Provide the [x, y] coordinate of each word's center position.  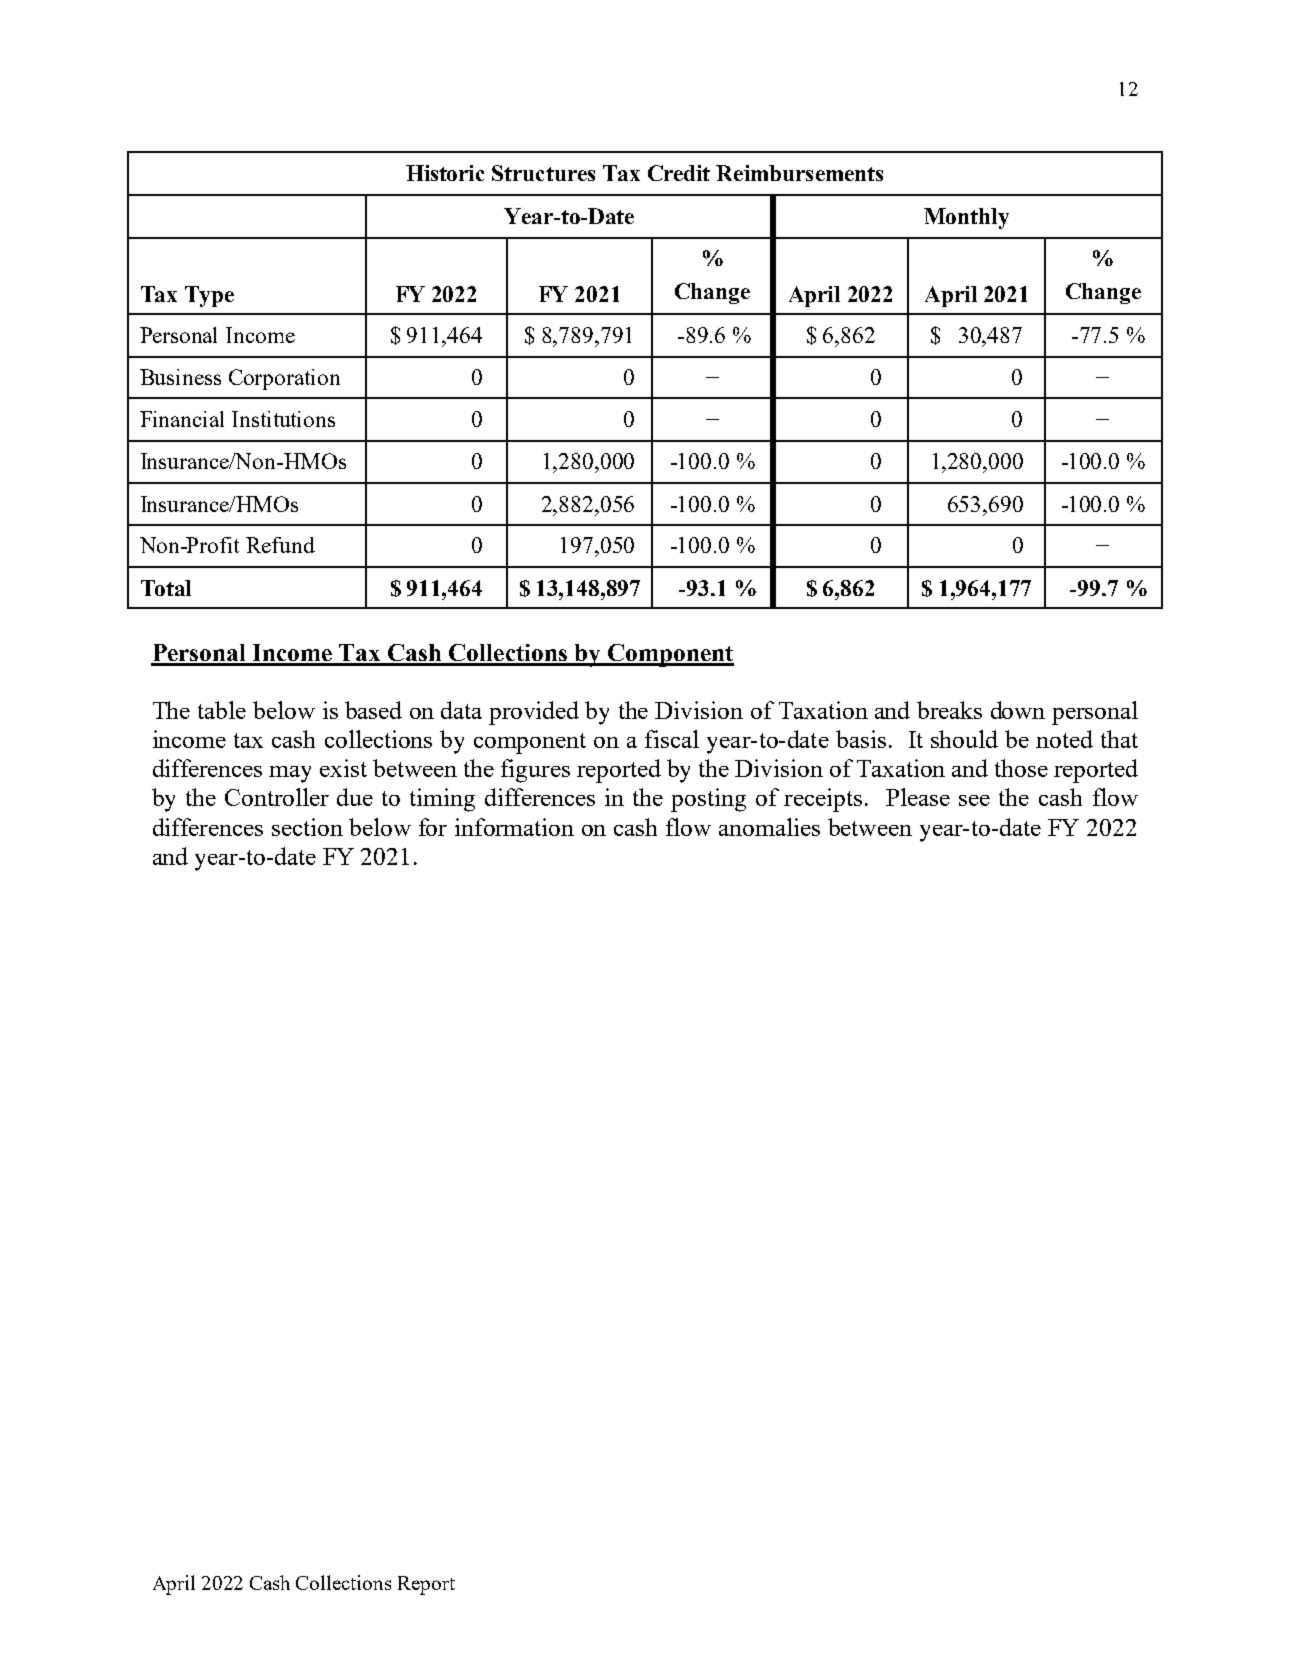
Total [166, 588]
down [1018, 710]
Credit [679, 173]
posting [708, 800]
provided [534, 713]
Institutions [283, 419]
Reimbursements [799, 173]
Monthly [966, 218]
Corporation [284, 379]
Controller [277, 797]
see [974, 800]
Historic [445, 173]
